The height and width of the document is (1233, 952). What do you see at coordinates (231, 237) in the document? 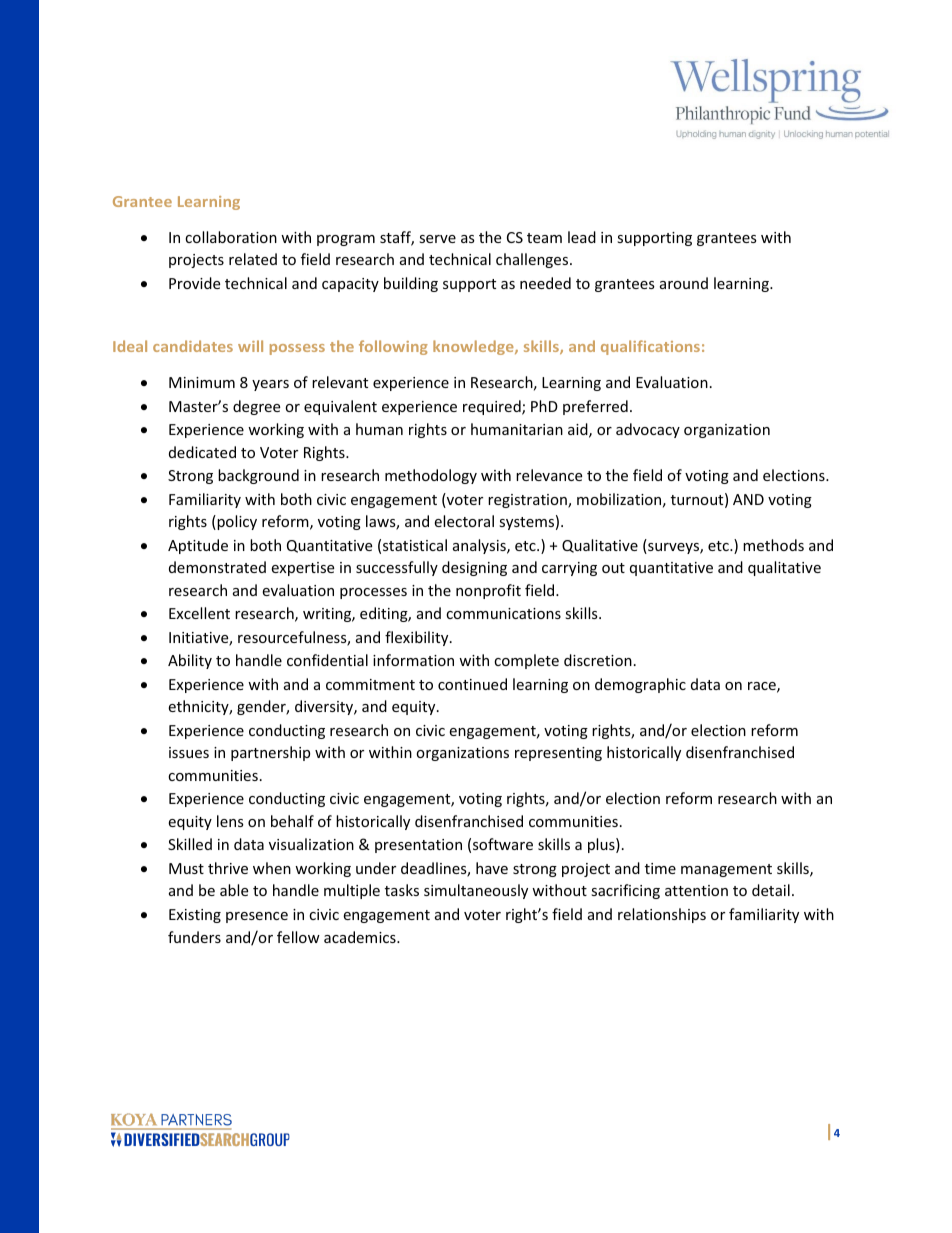
I see `collaboration` at bounding box center [231, 237].
